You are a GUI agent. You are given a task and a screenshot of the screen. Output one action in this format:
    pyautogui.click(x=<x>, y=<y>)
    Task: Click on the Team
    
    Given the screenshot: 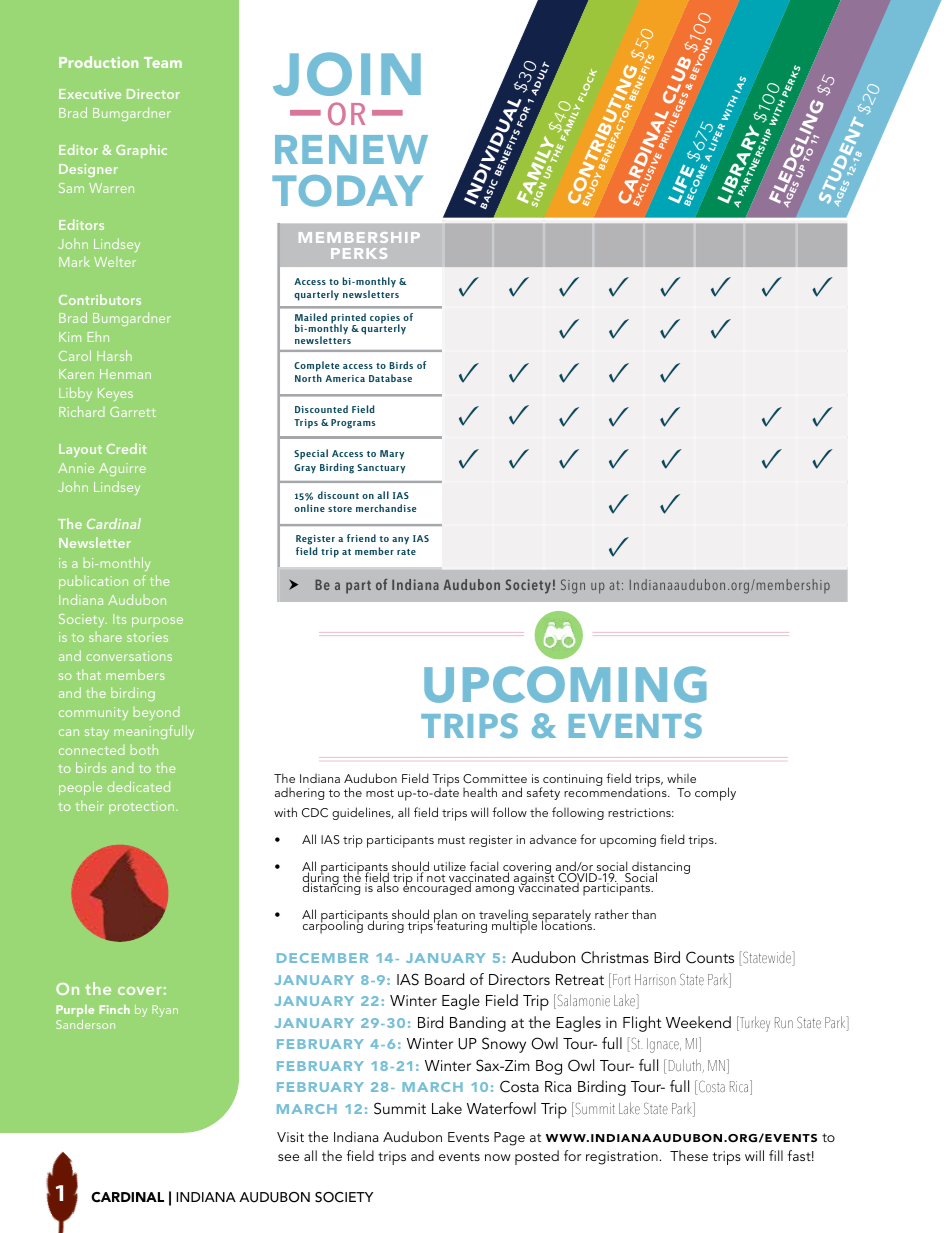 What is the action you would take?
    pyautogui.click(x=163, y=62)
